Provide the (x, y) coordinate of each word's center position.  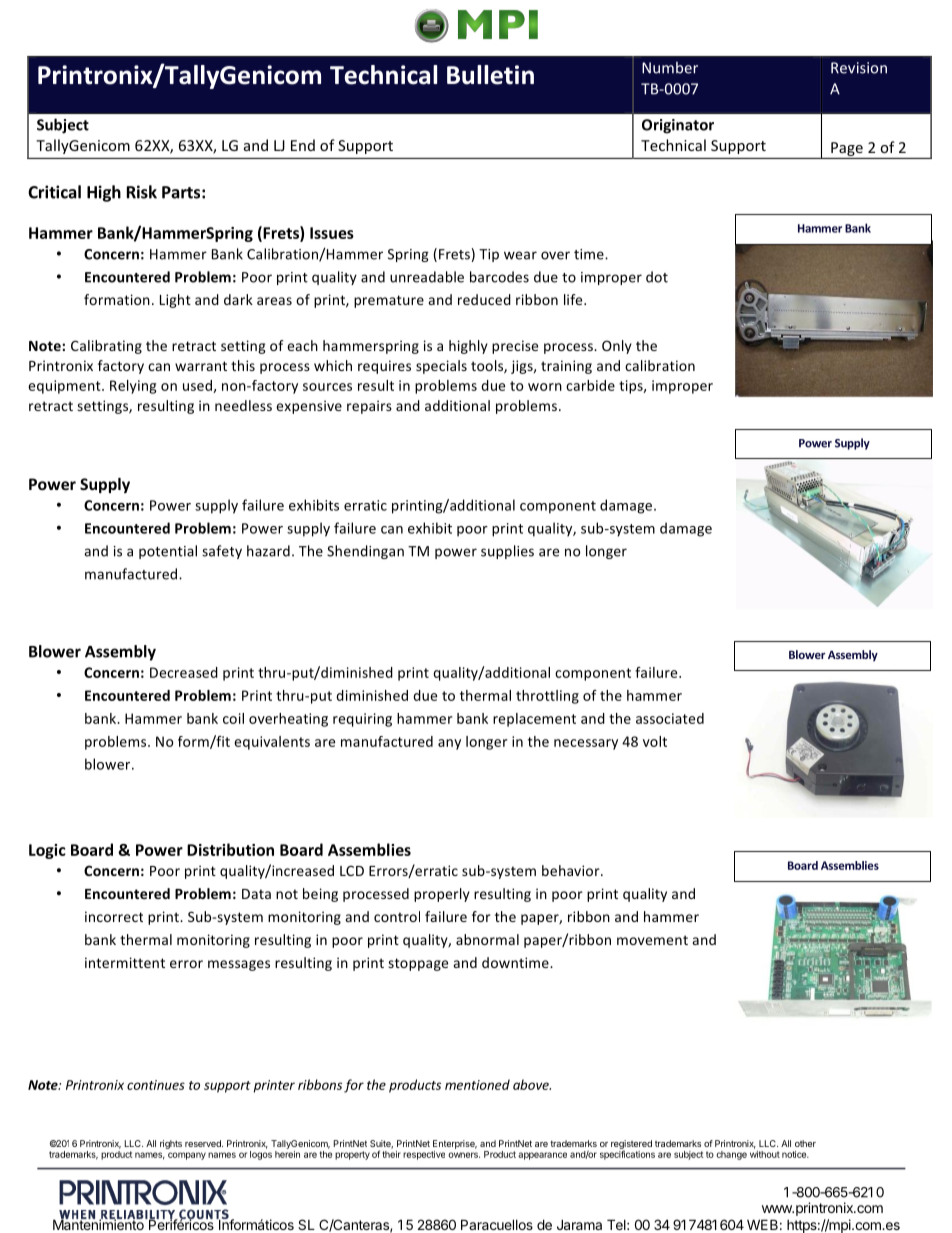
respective (424, 1155)
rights (171, 1144)
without (765, 1153)
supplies (507, 552)
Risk (142, 192)
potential (168, 552)
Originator (678, 126)
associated (670, 718)
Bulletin (490, 75)
